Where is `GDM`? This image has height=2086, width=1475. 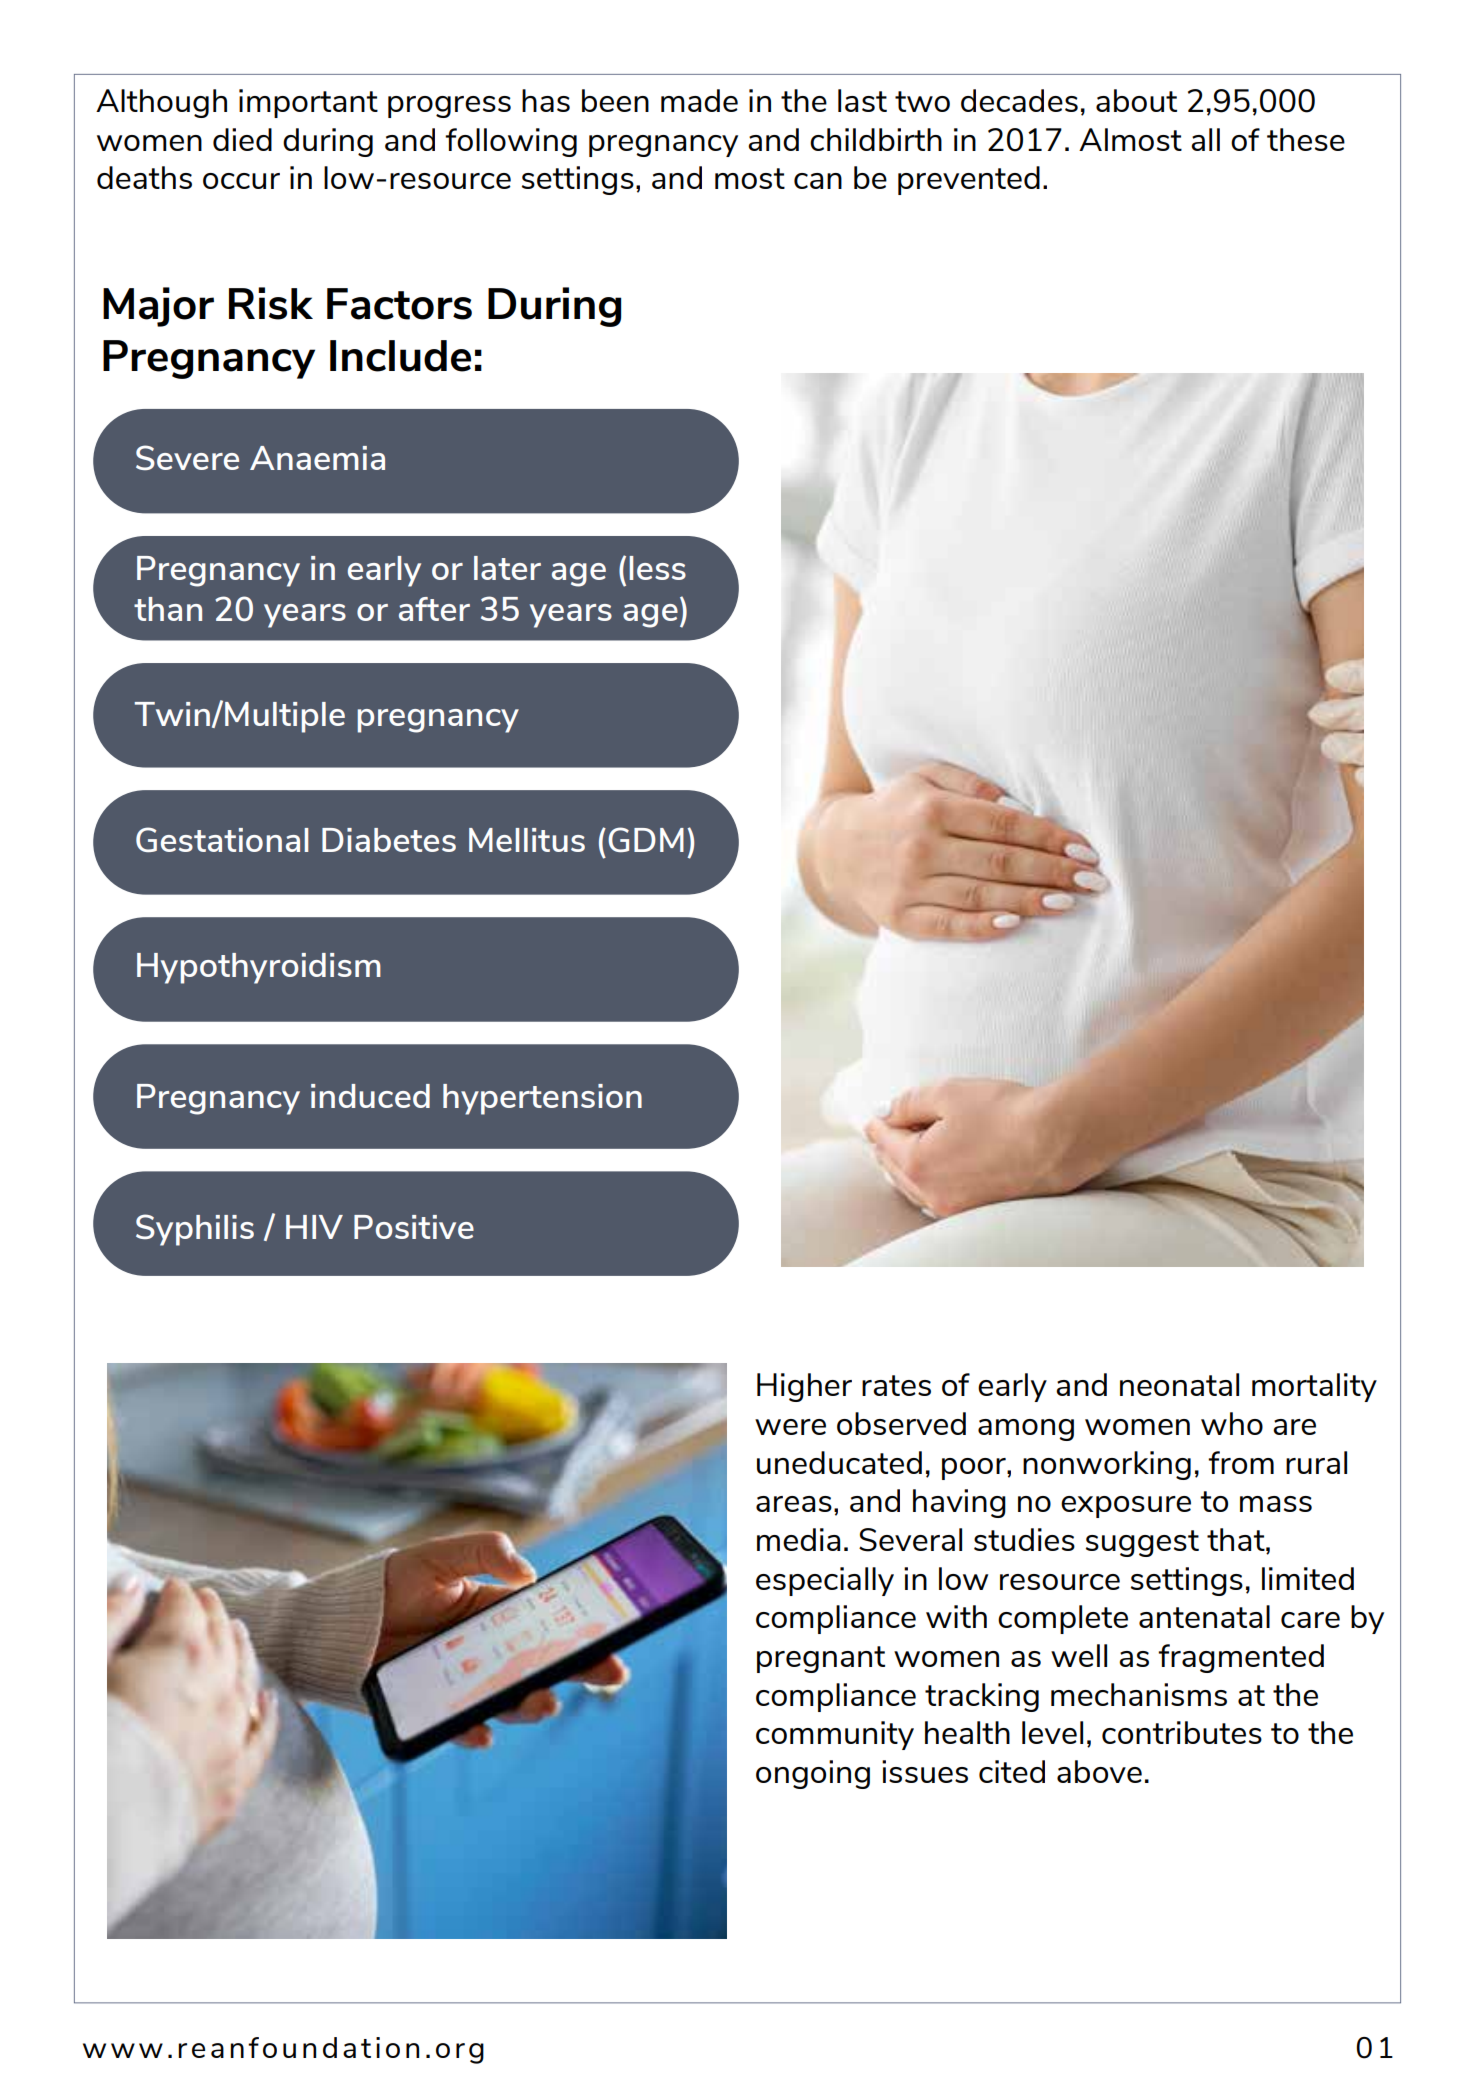
GDM is located at coordinates (646, 839).
